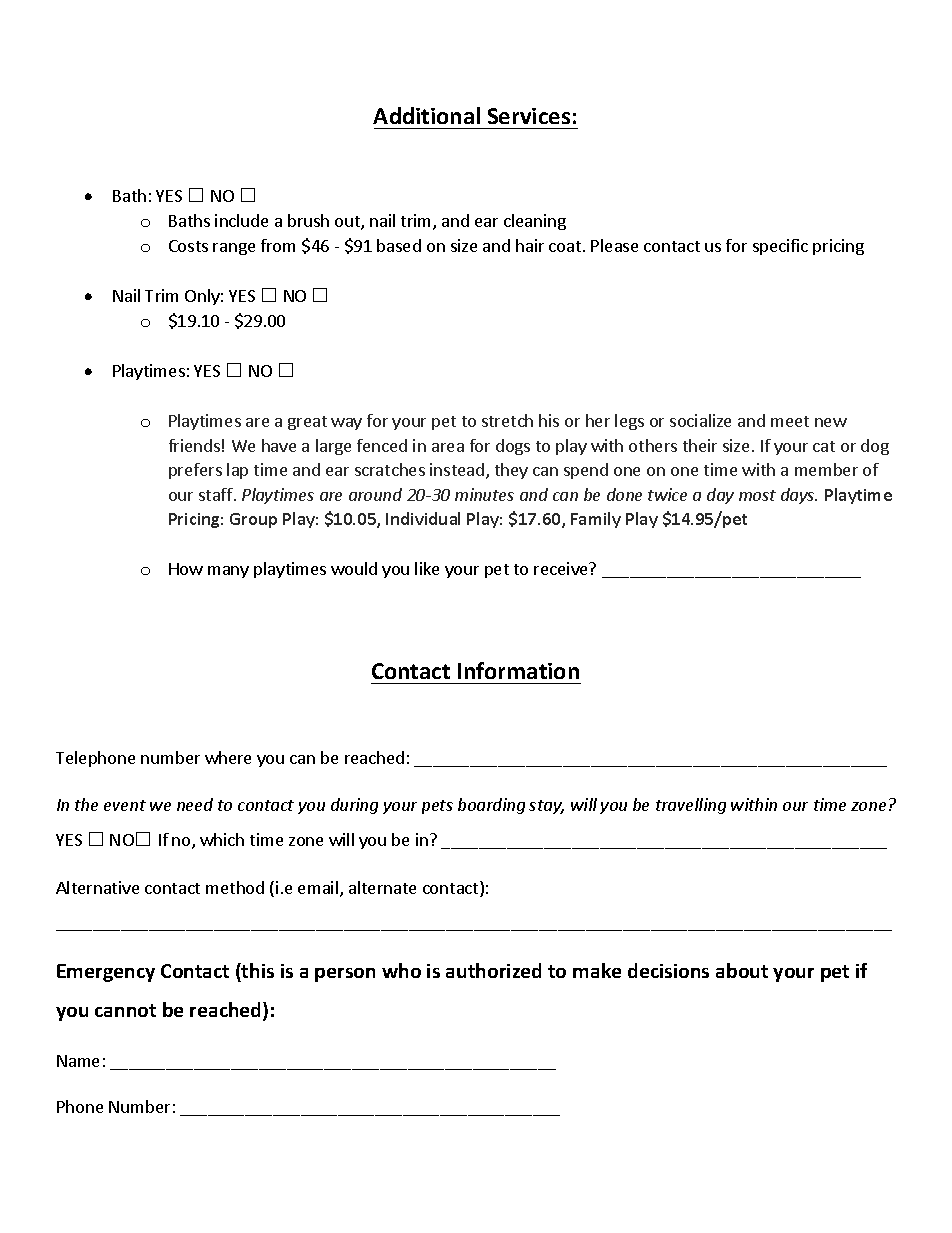  I want to click on where, so click(228, 757).
